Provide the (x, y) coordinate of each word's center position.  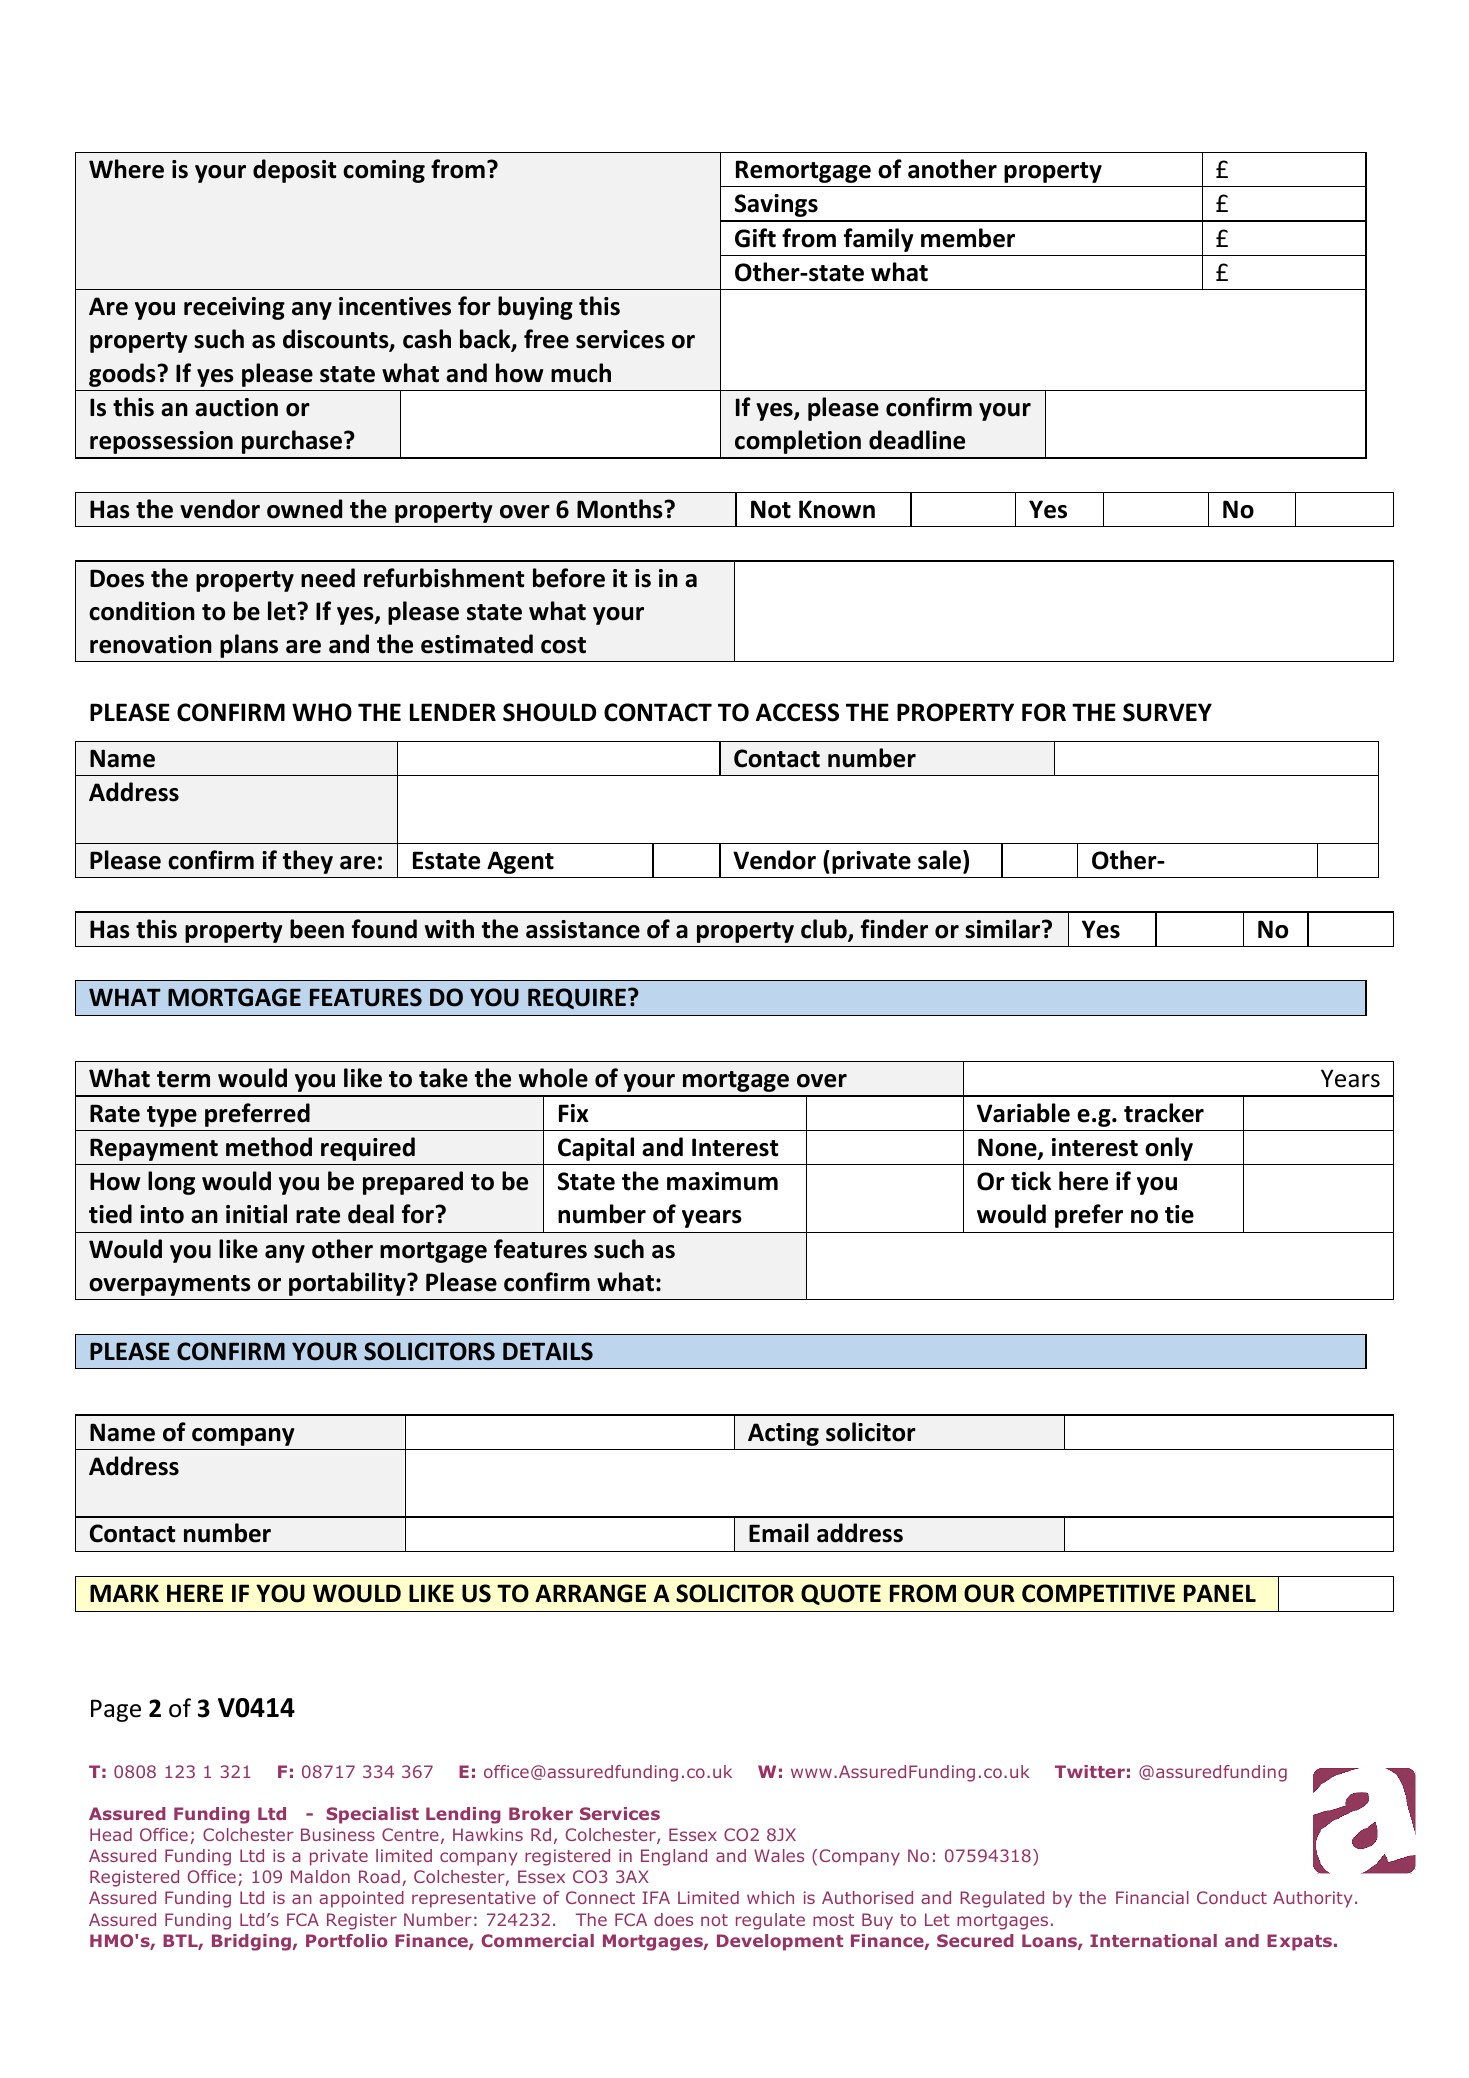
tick (1031, 1181)
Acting (783, 1434)
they (308, 862)
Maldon (320, 1876)
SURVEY (1167, 712)
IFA (656, 1897)
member (968, 238)
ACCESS (797, 712)
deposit (294, 171)
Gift (755, 238)
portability (348, 1284)
